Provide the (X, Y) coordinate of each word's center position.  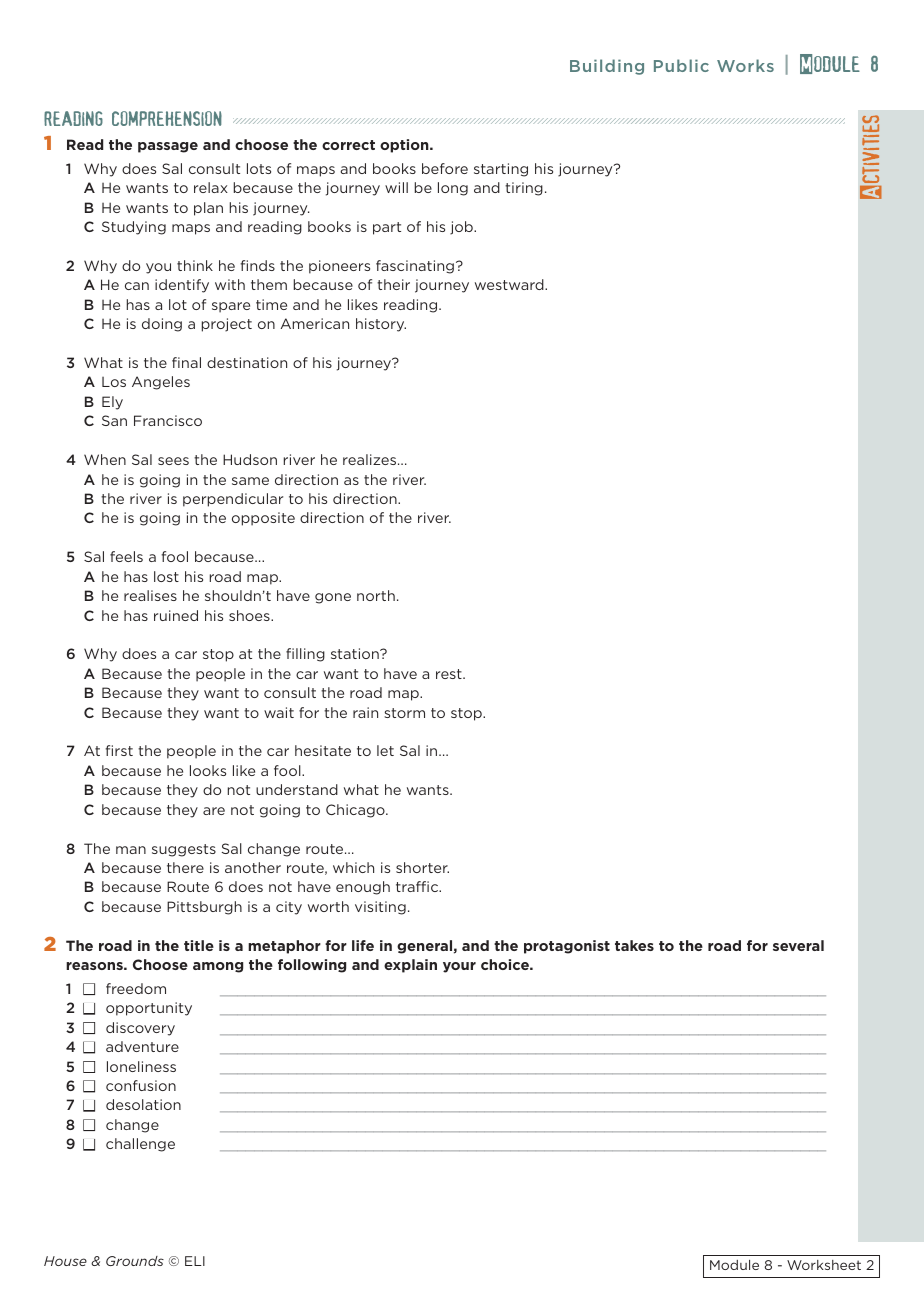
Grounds (135, 1261)
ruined (176, 615)
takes (634, 945)
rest (450, 674)
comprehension (167, 118)
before (445, 168)
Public (681, 65)
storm (404, 713)
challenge (140, 1145)
